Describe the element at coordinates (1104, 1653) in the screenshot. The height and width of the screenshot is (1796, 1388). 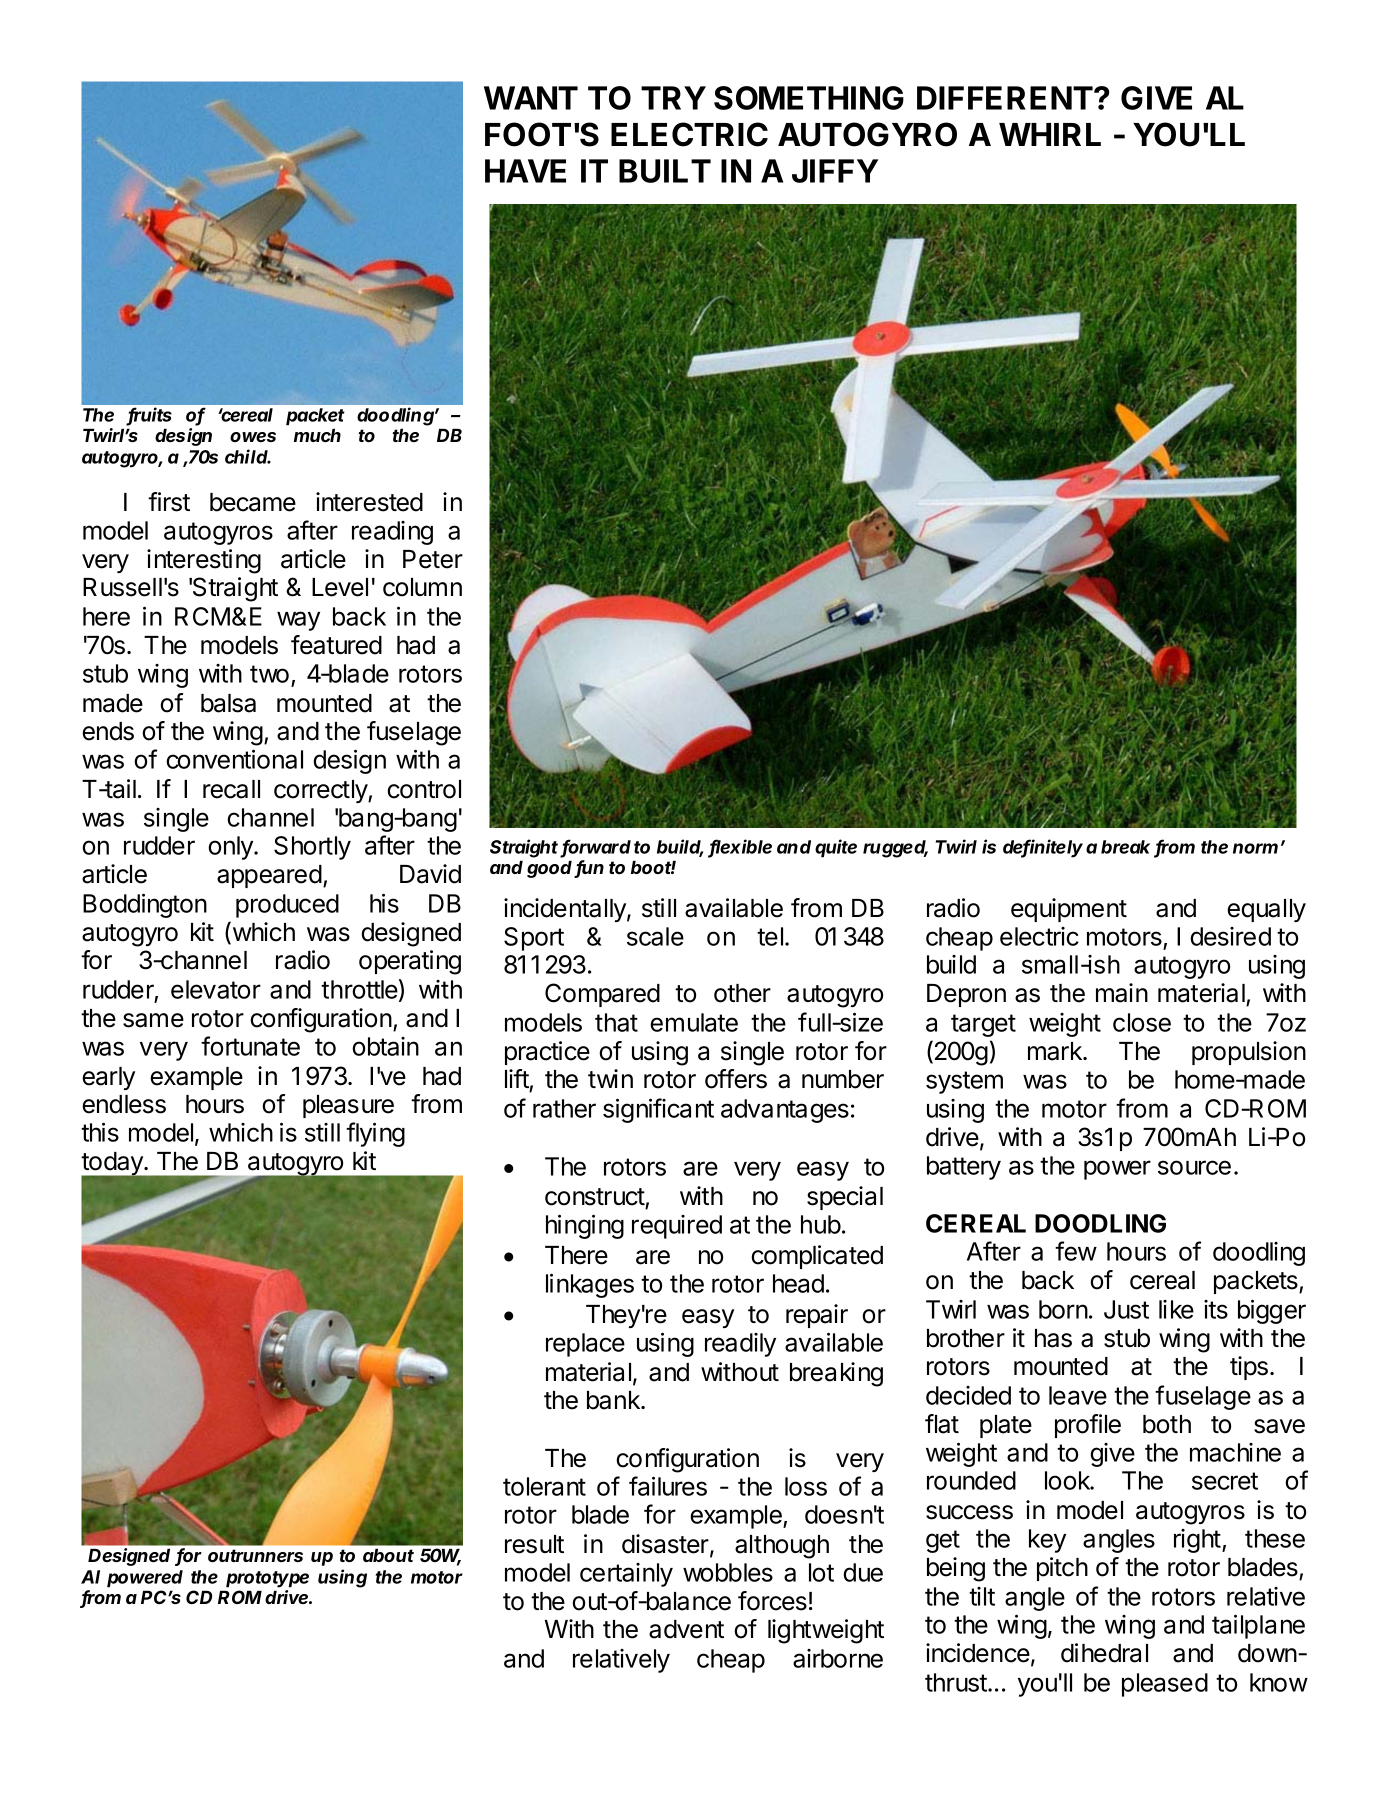
I see `dihedral` at that location.
